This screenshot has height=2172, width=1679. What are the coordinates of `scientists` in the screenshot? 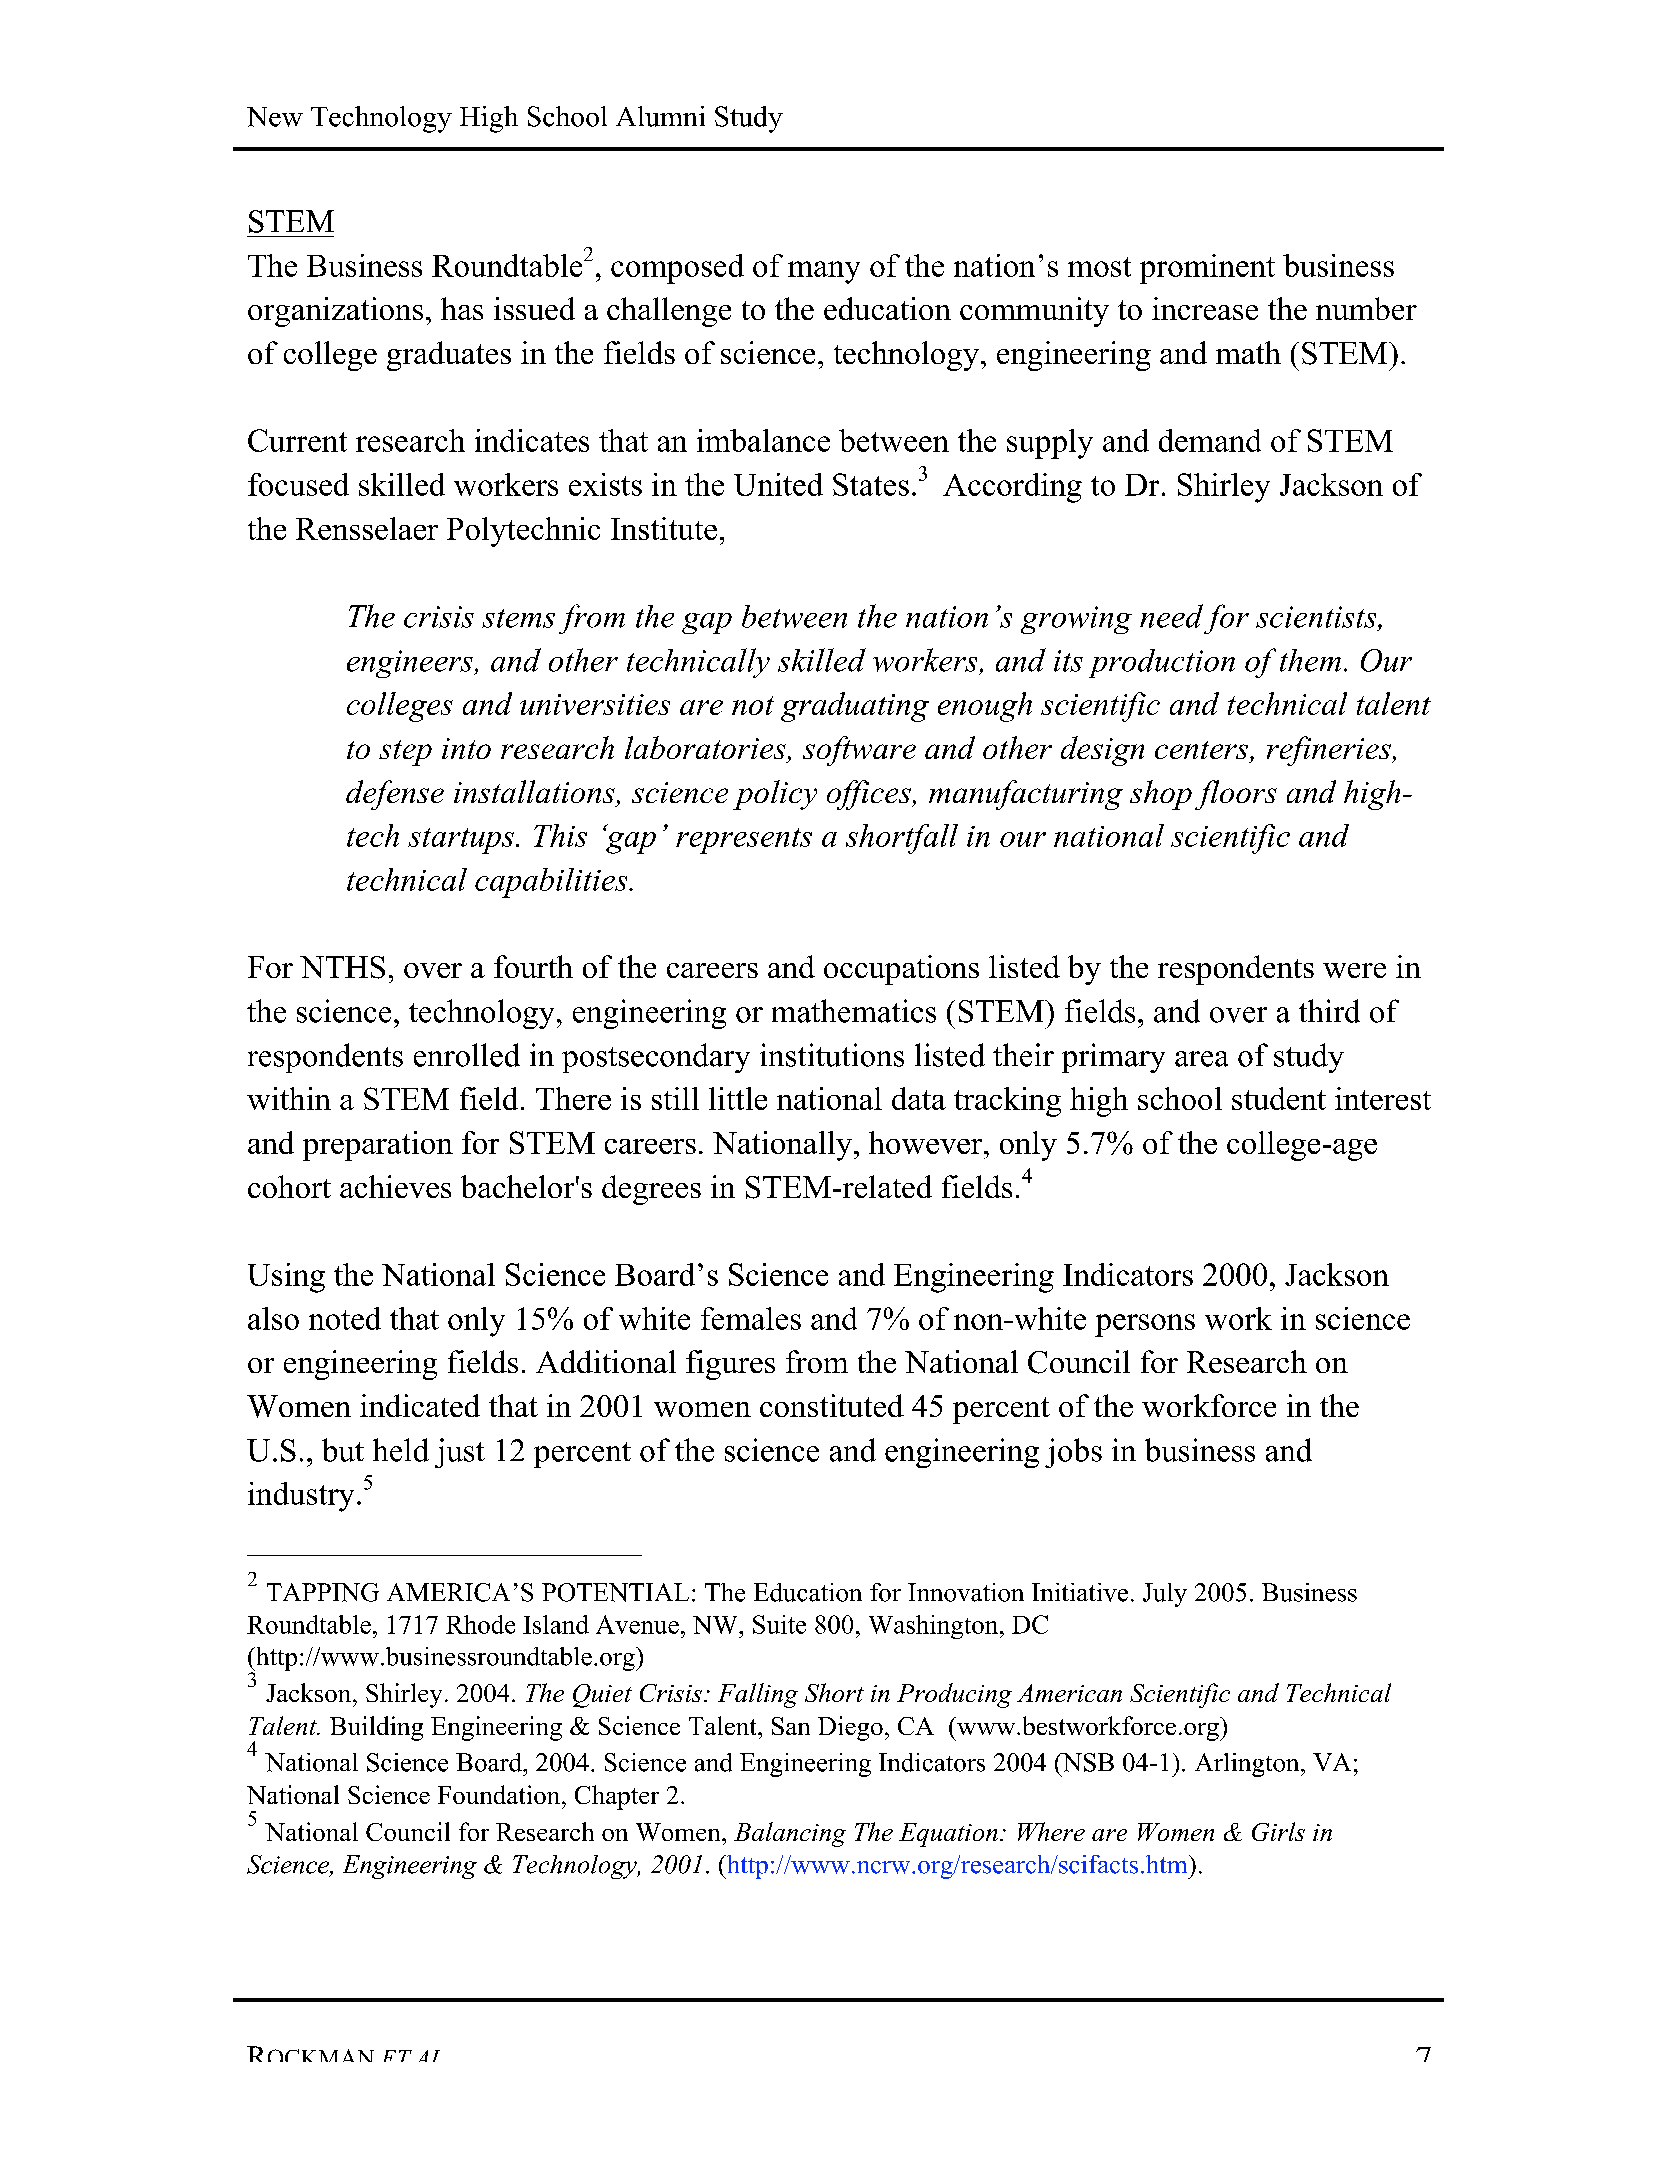 It's located at (1317, 617).
